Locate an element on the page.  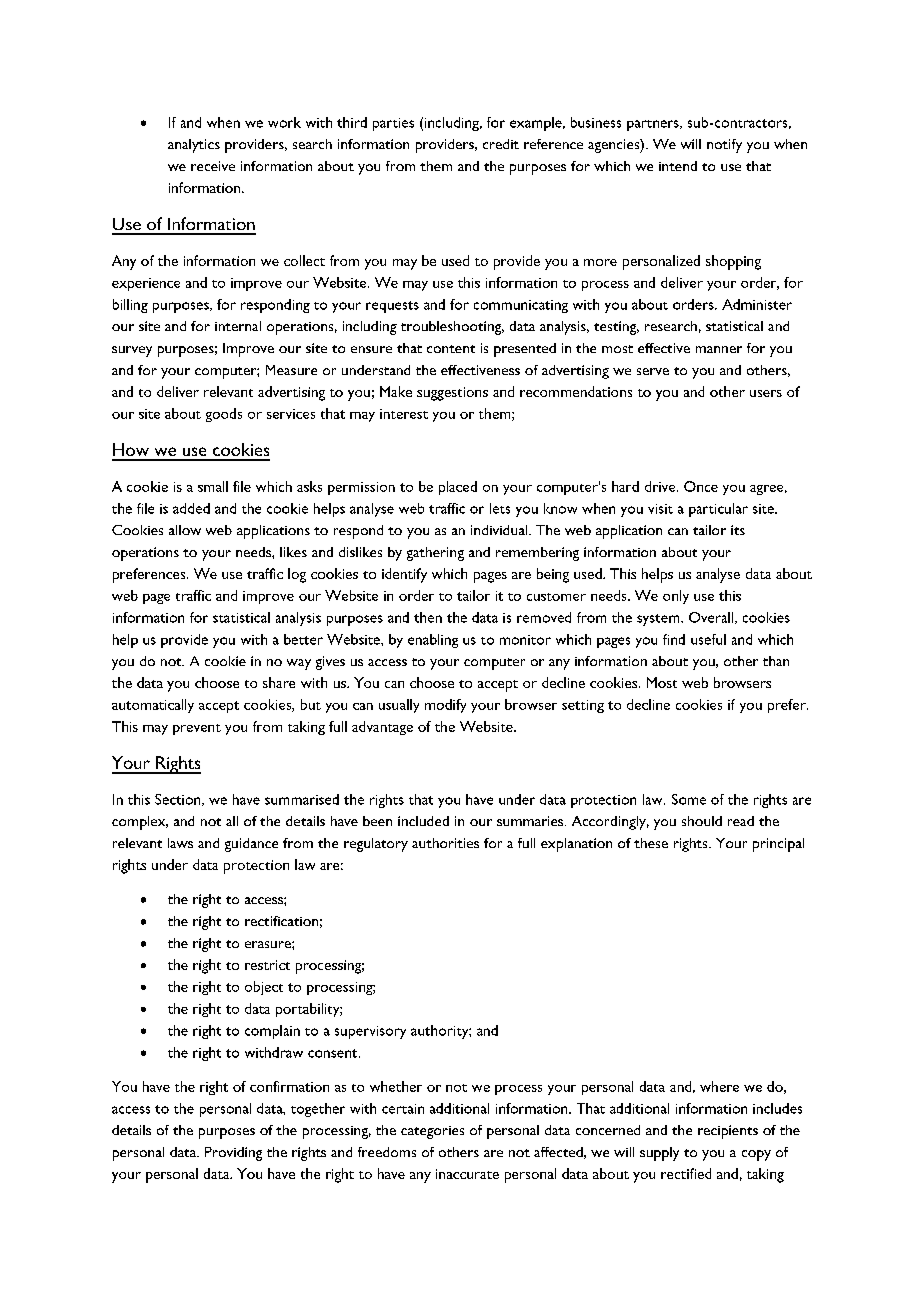
laws is located at coordinates (180, 843).
